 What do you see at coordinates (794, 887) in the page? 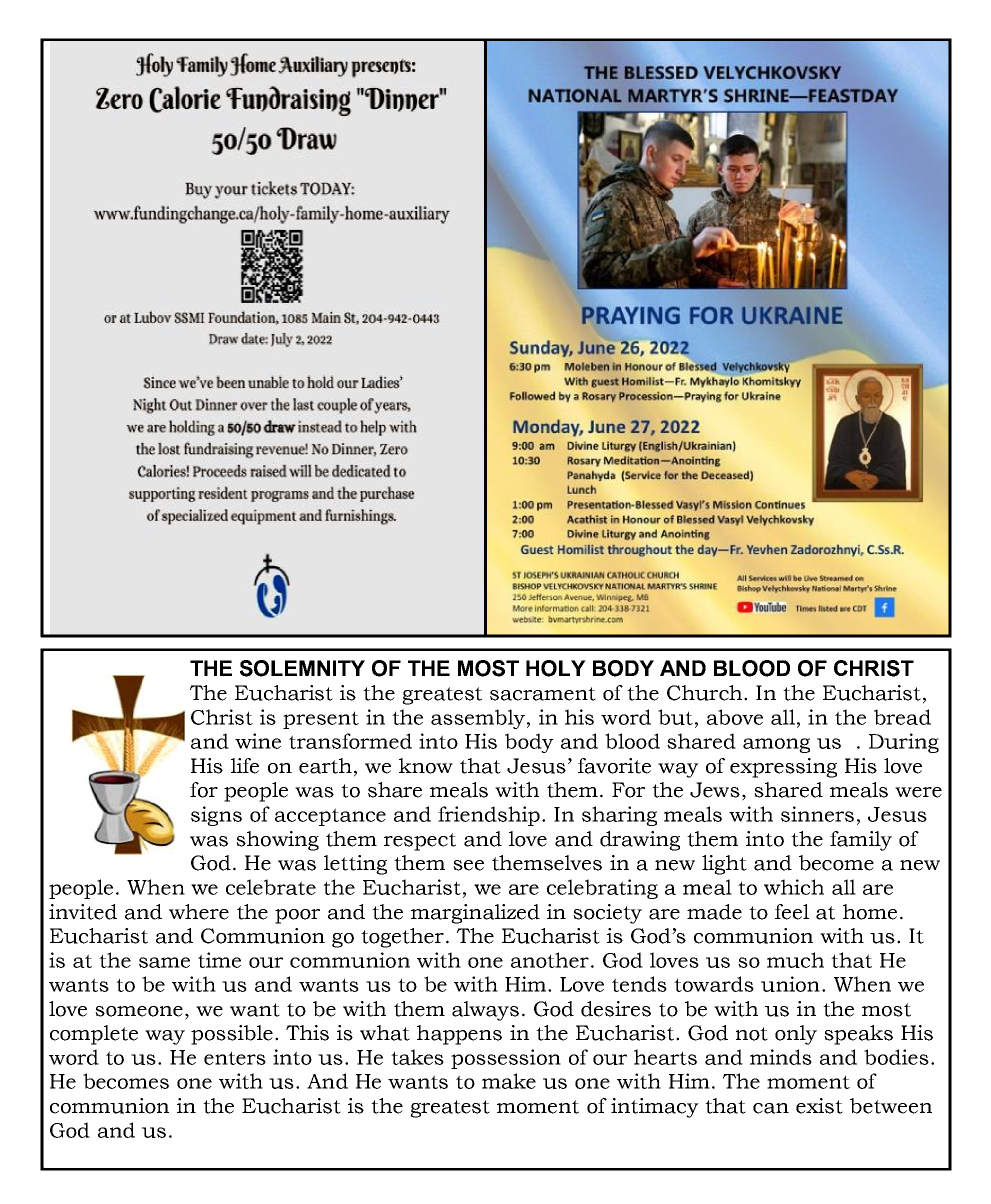
I see `which` at bounding box center [794, 887].
